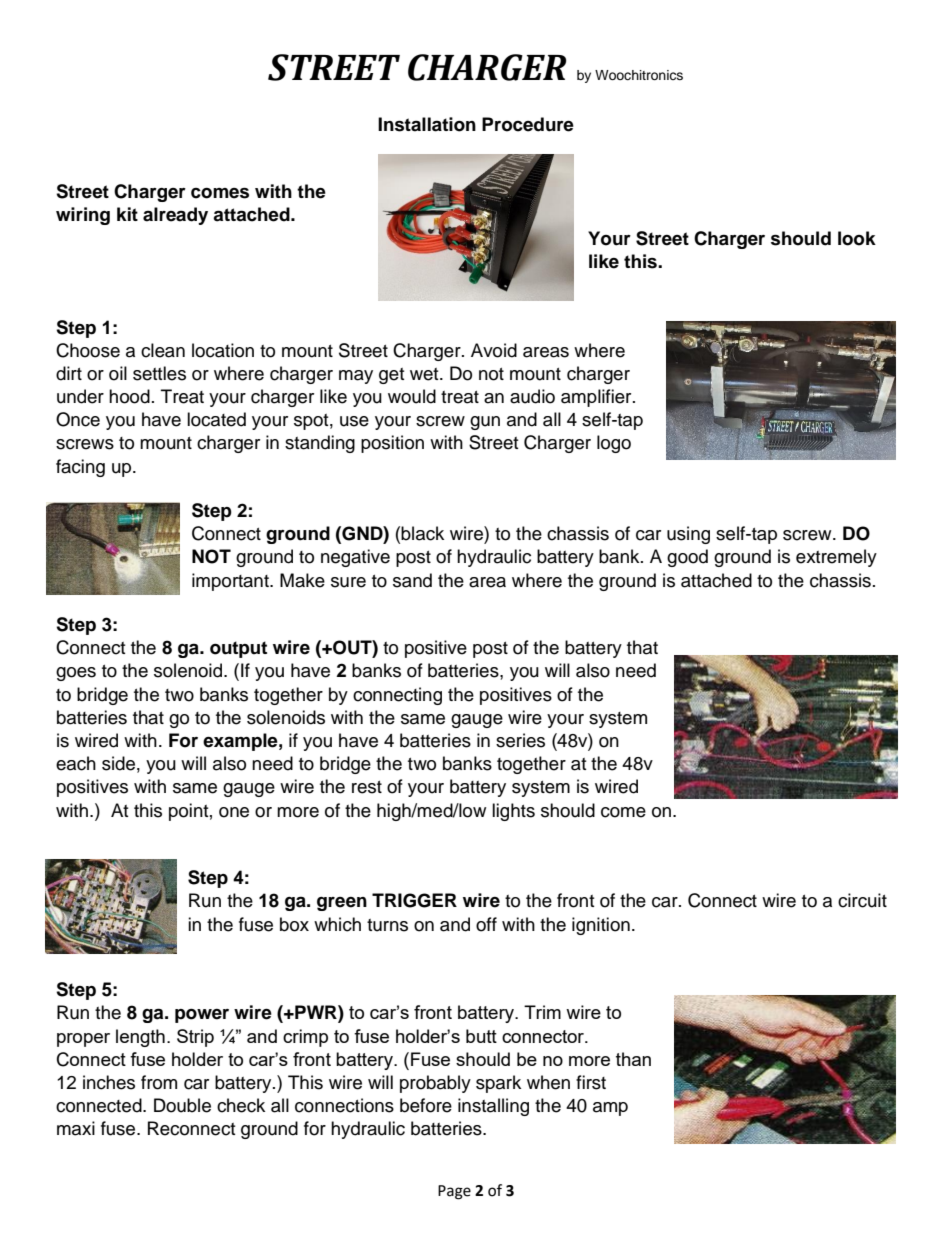  Describe the element at coordinates (857, 238) in the screenshot. I see `look` at that location.
